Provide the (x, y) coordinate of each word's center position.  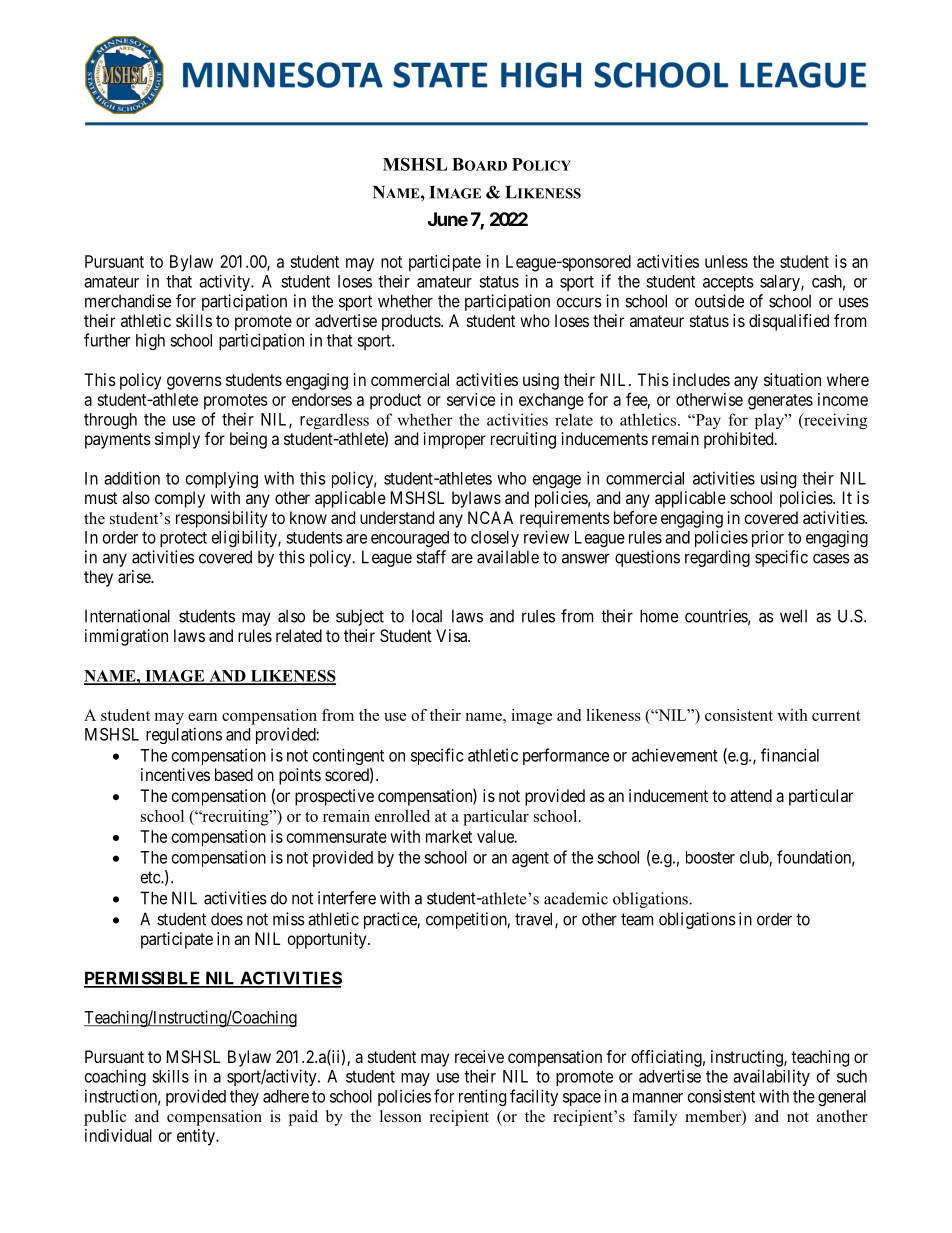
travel (535, 920)
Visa (453, 635)
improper (455, 440)
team (637, 919)
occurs (579, 302)
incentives (175, 774)
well (793, 616)
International (127, 616)
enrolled (402, 816)
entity (197, 1137)
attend (751, 795)
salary (781, 283)
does (227, 919)
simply (177, 440)
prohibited (740, 440)
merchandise (128, 301)
